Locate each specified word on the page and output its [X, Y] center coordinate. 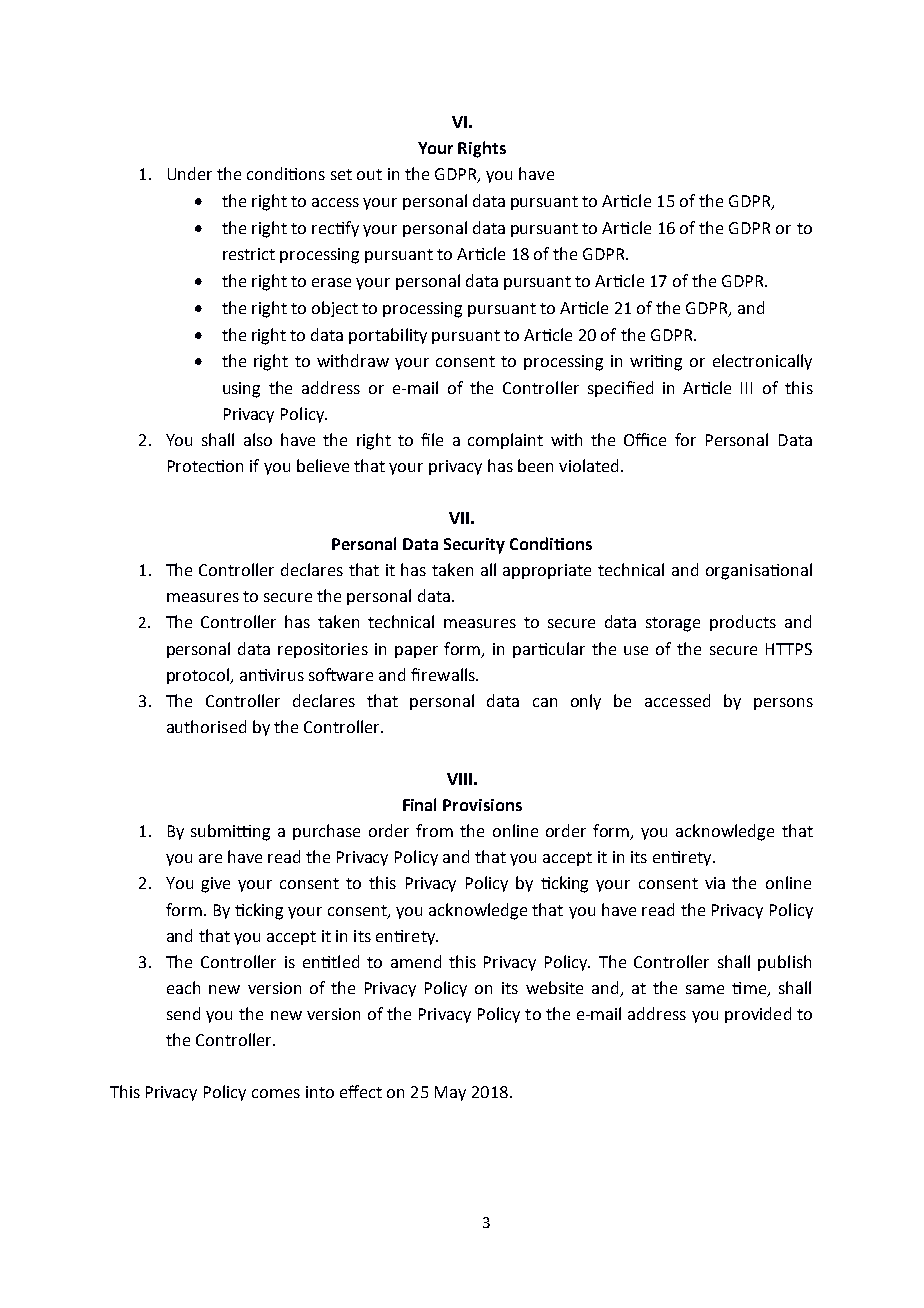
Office [645, 439]
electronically [762, 362]
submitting [230, 832]
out [369, 174]
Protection [205, 466]
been [535, 465]
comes [276, 1093]
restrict [249, 254]
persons [783, 704]
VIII [459, 779]
